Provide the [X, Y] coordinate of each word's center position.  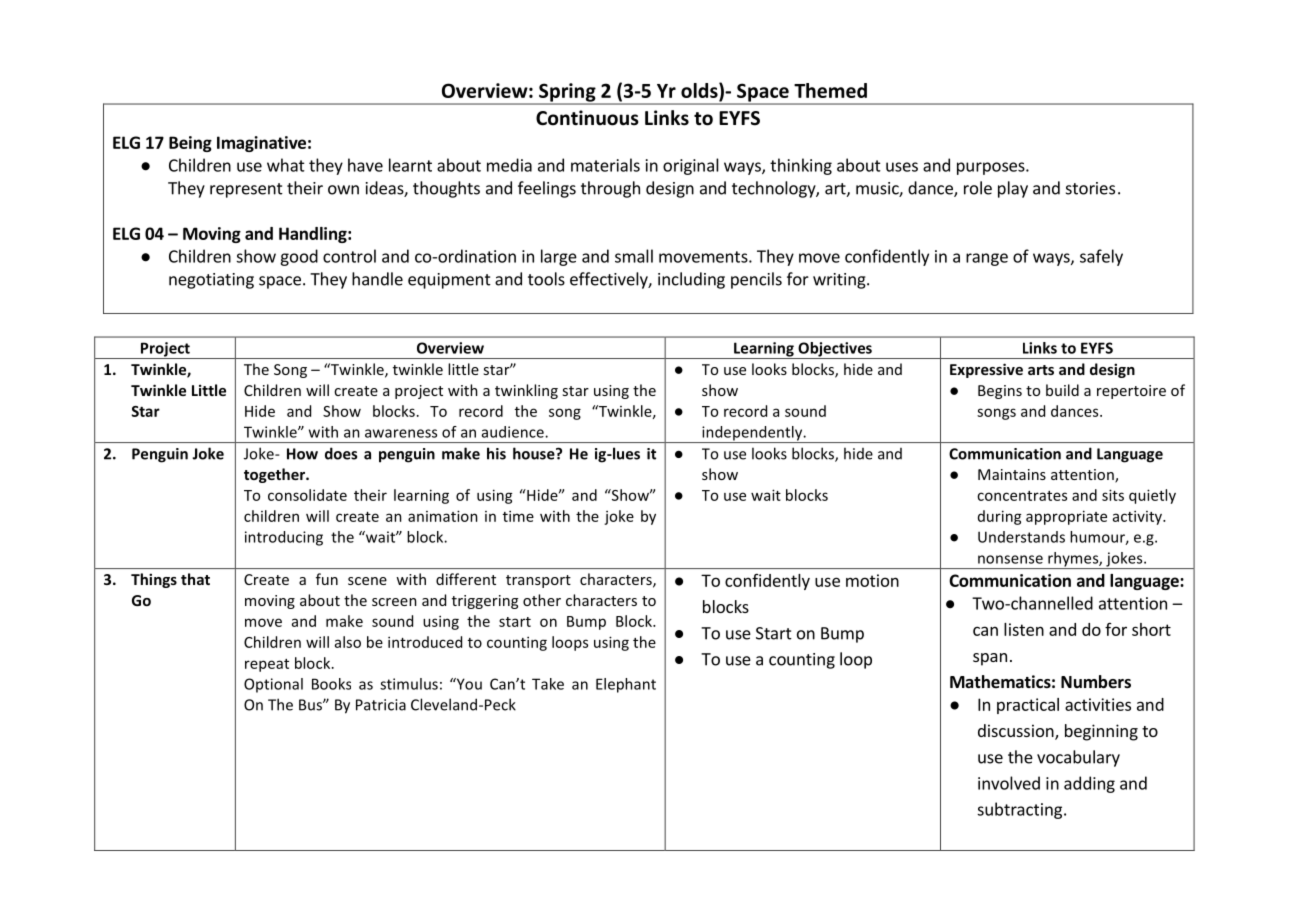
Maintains [1012, 474]
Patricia [381, 705]
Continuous [587, 118]
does [341, 453]
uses [902, 167]
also [348, 642]
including [691, 280]
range [987, 259]
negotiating [211, 281]
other [542, 600]
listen [1024, 629]
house [535, 453]
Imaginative [261, 144]
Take [548, 684]
